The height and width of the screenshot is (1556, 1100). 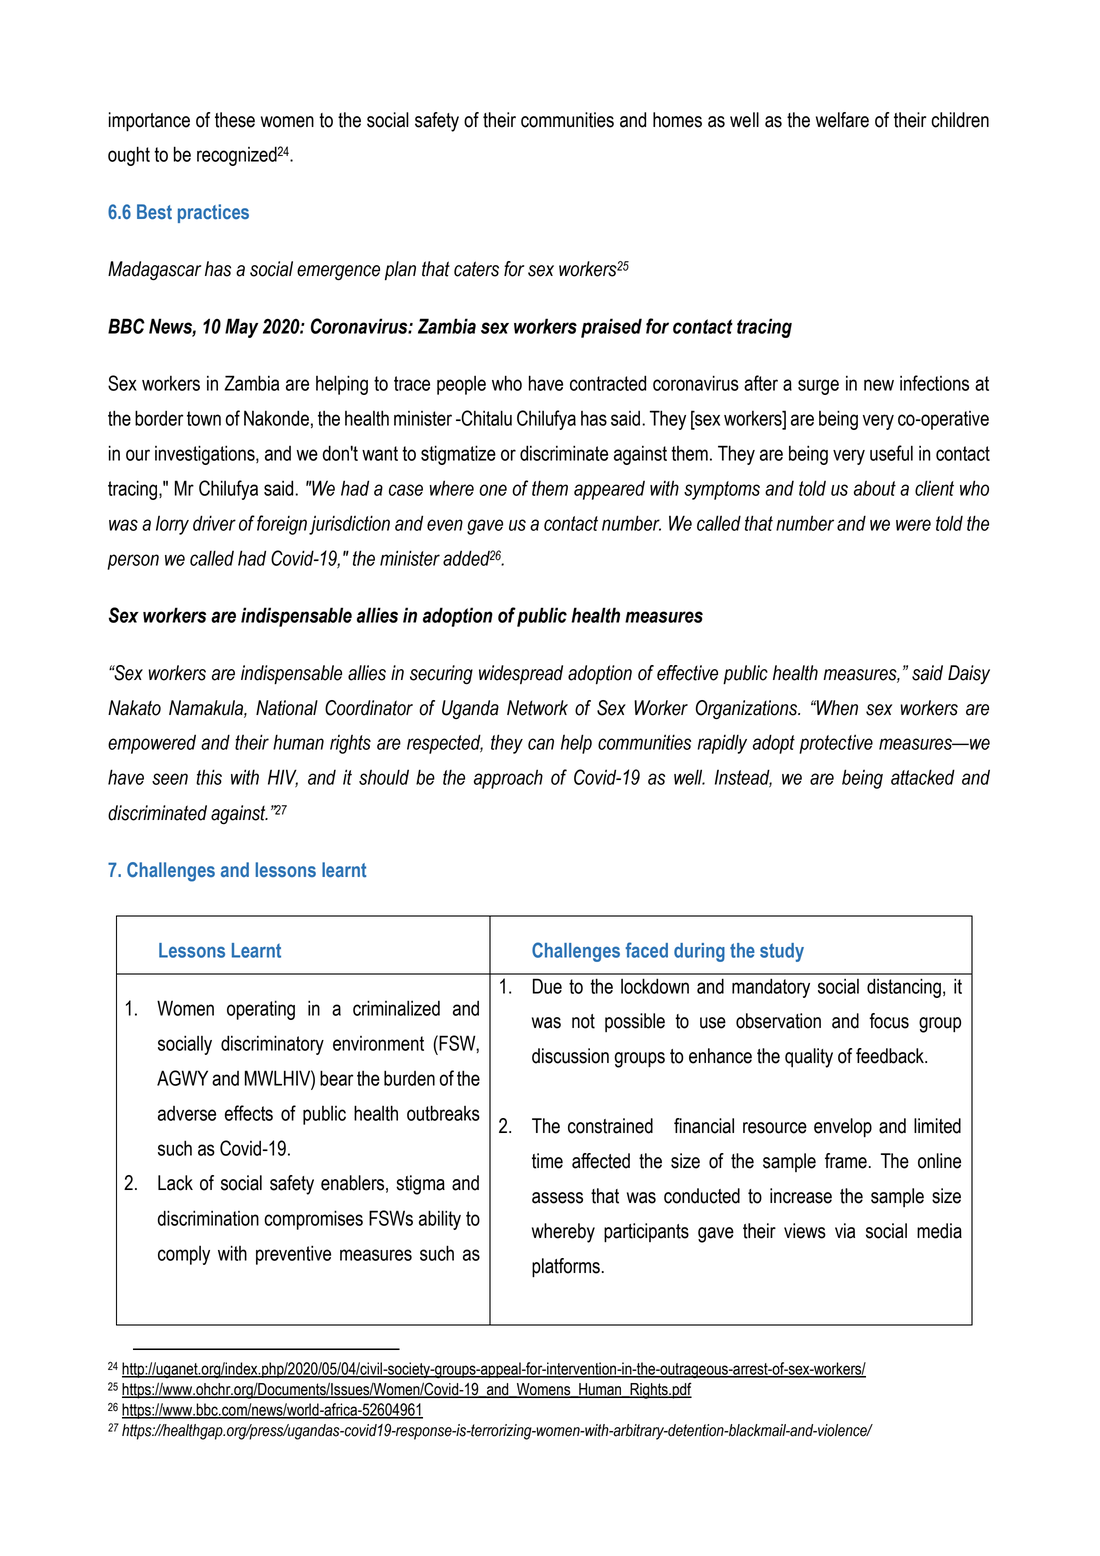 I want to click on study, so click(x=782, y=952).
